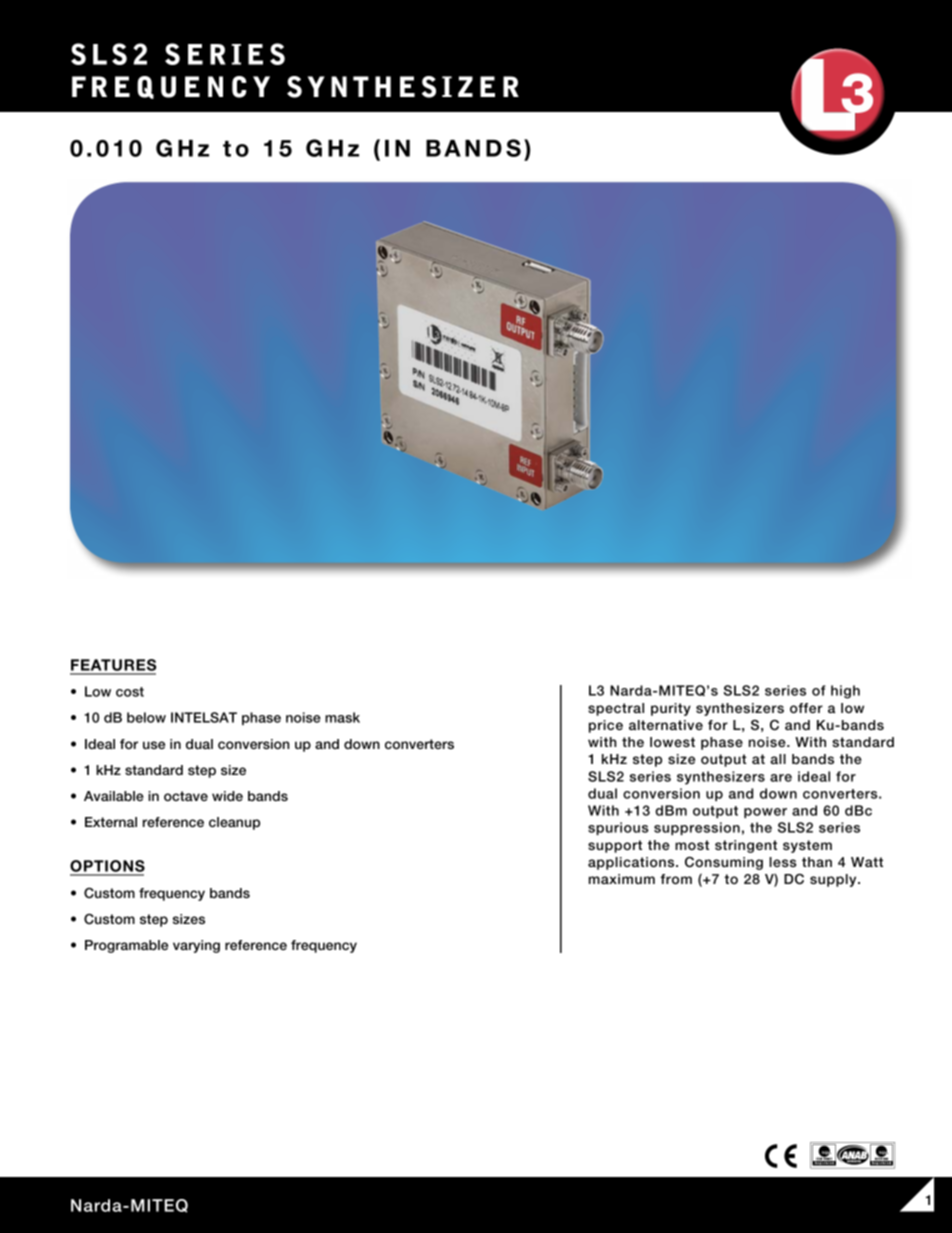 The image size is (952, 1233). Describe the element at coordinates (622, 879) in the screenshot. I see `maximum` at that location.
